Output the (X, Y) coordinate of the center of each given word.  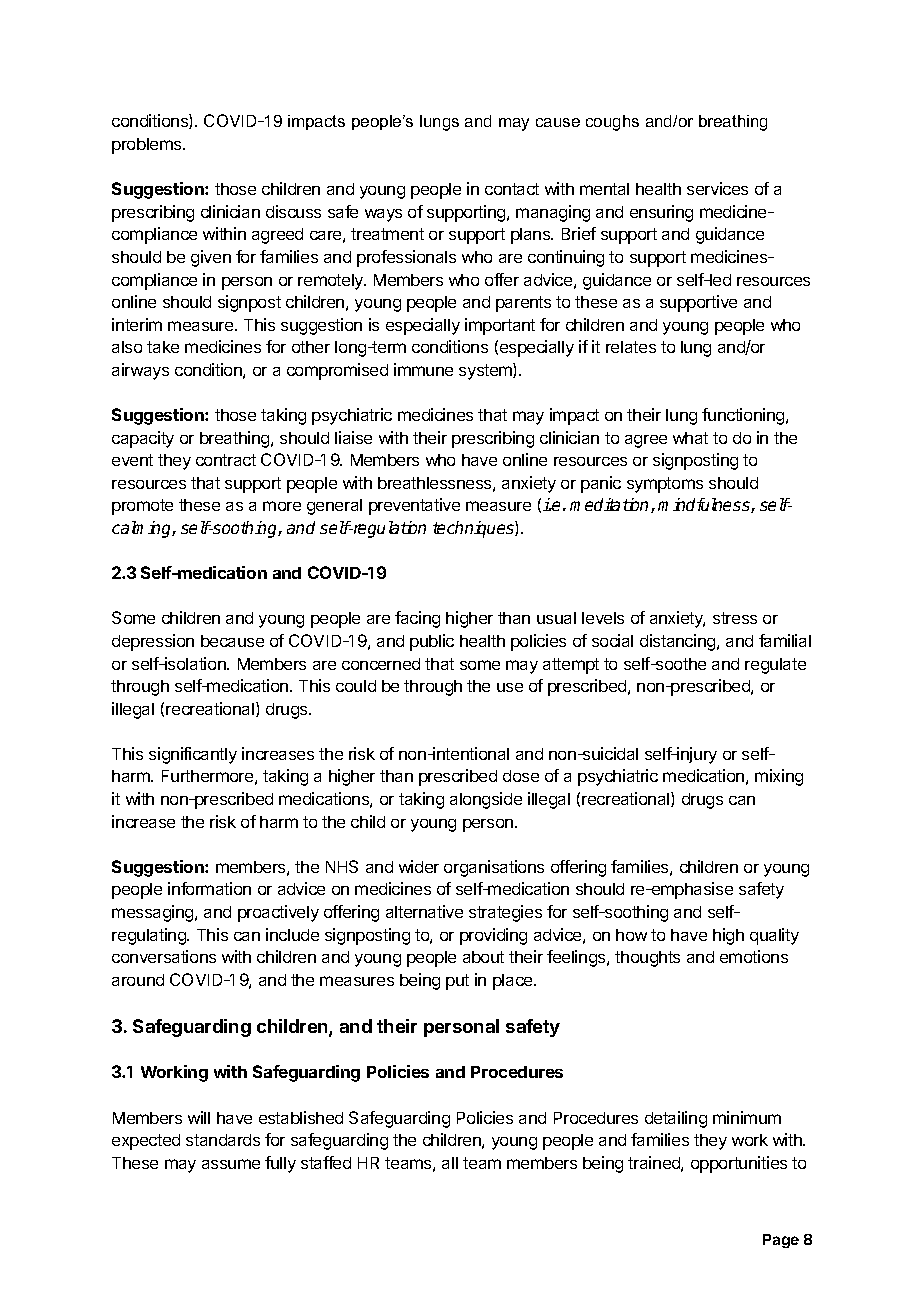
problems (148, 146)
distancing (679, 642)
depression (153, 642)
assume (231, 1164)
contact (512, 189)
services (717, 188)
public (432, 642)
